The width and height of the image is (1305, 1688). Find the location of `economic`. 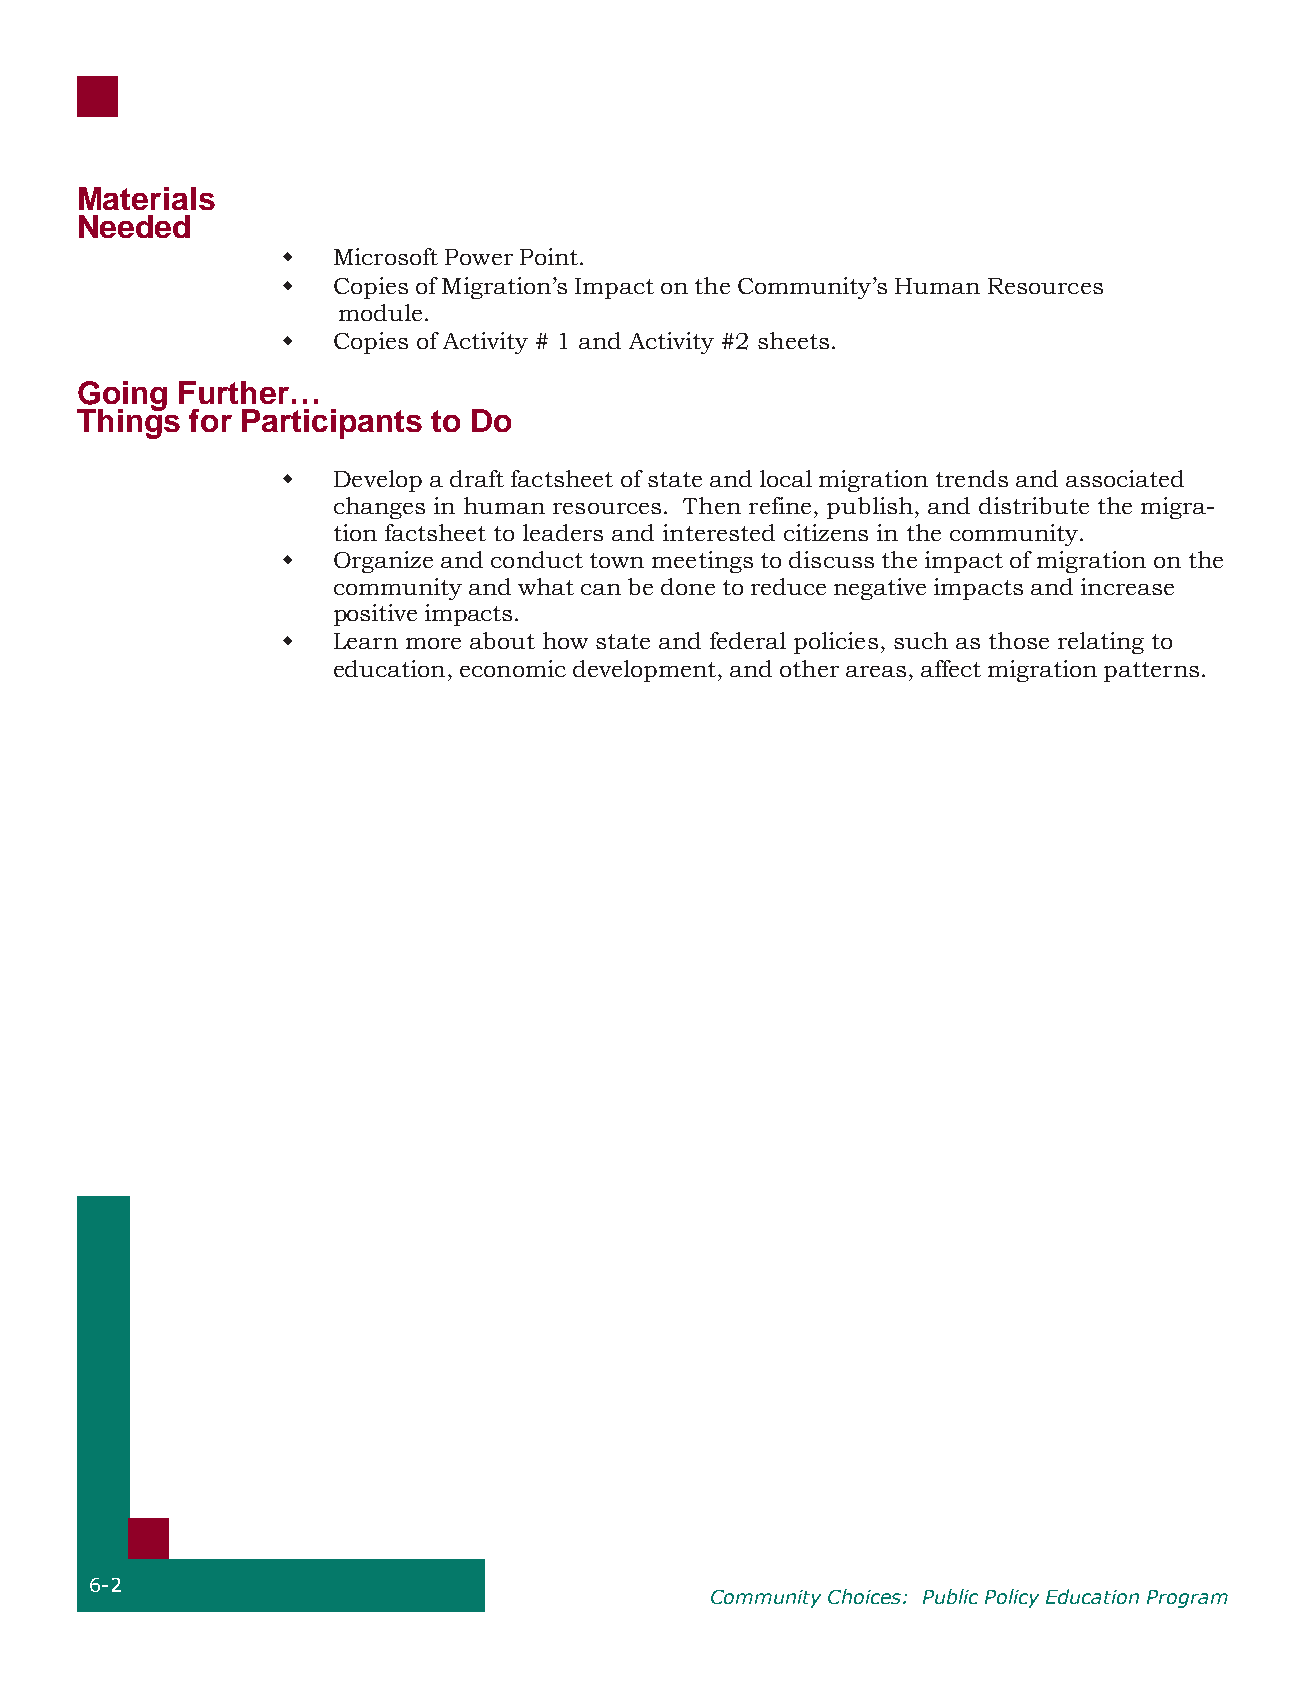

economic is located at coordinates (513, 668).
